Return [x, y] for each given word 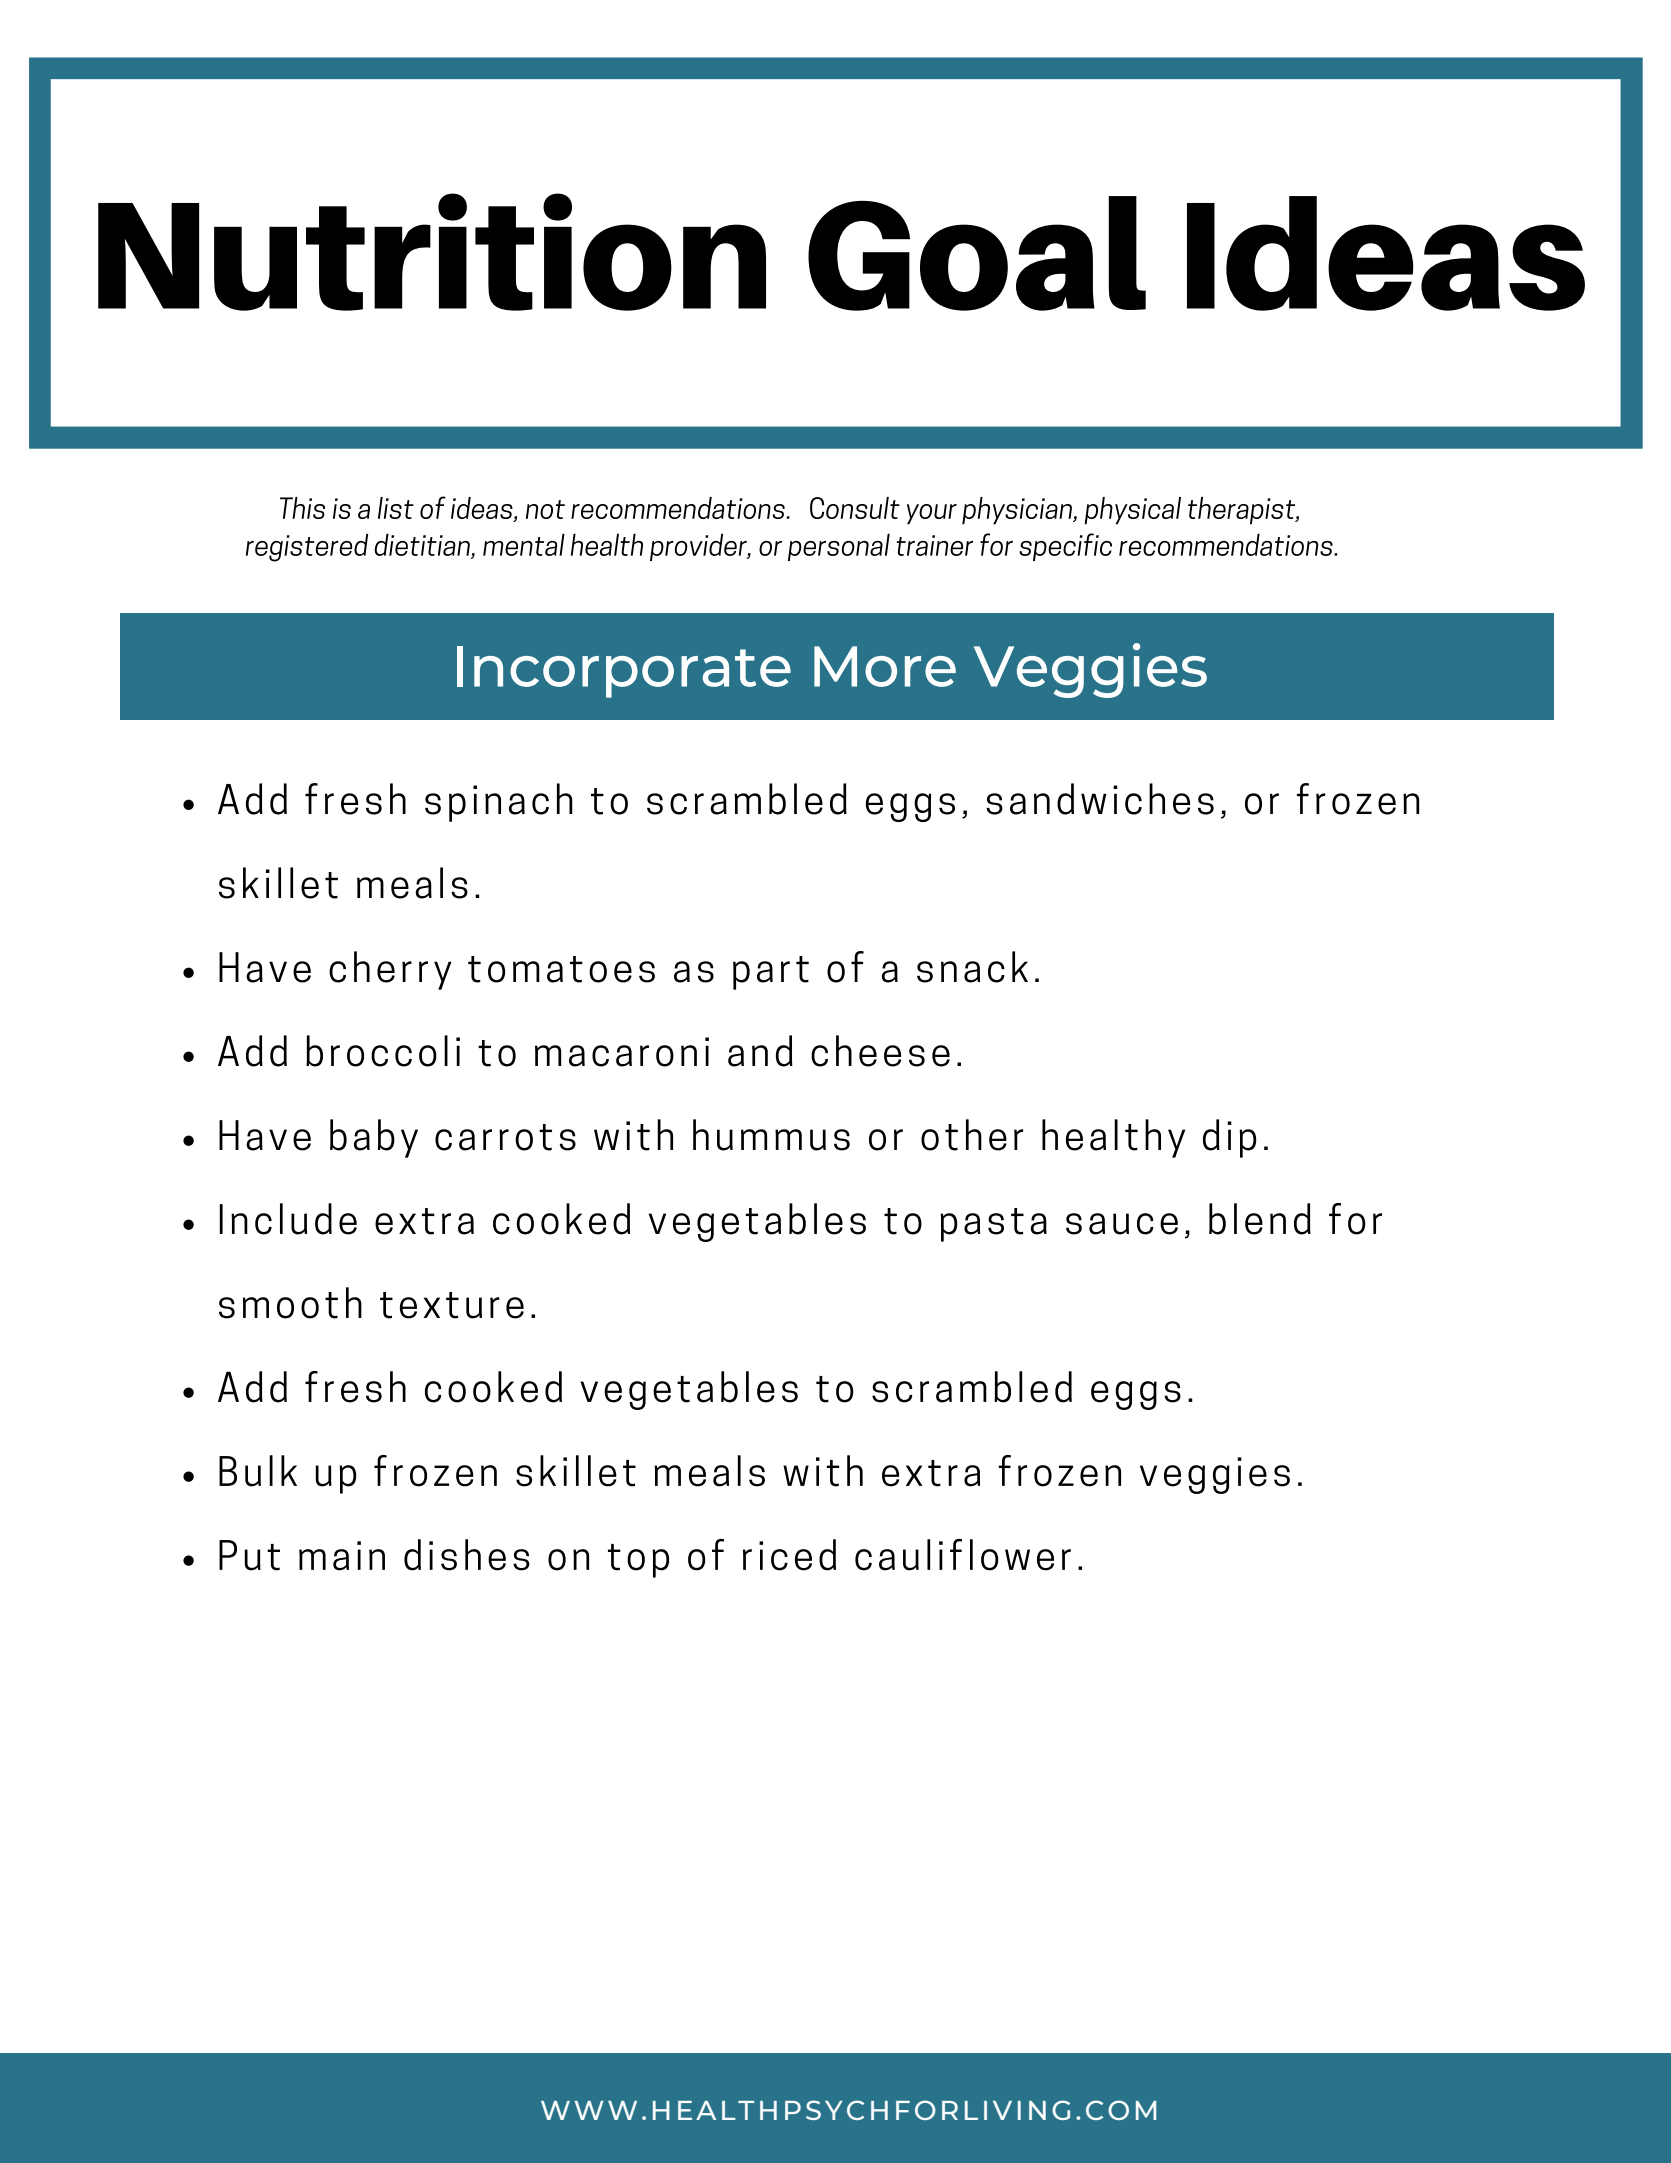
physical [1132, 511]
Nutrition [432, 252]
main [342, 1556]
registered [307, 547]
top [638, 1561]
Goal [977, 253]
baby [374, 1138]
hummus [771, 1135]
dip [1229, 1138]
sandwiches [1100, 799]
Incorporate [624, 672]
